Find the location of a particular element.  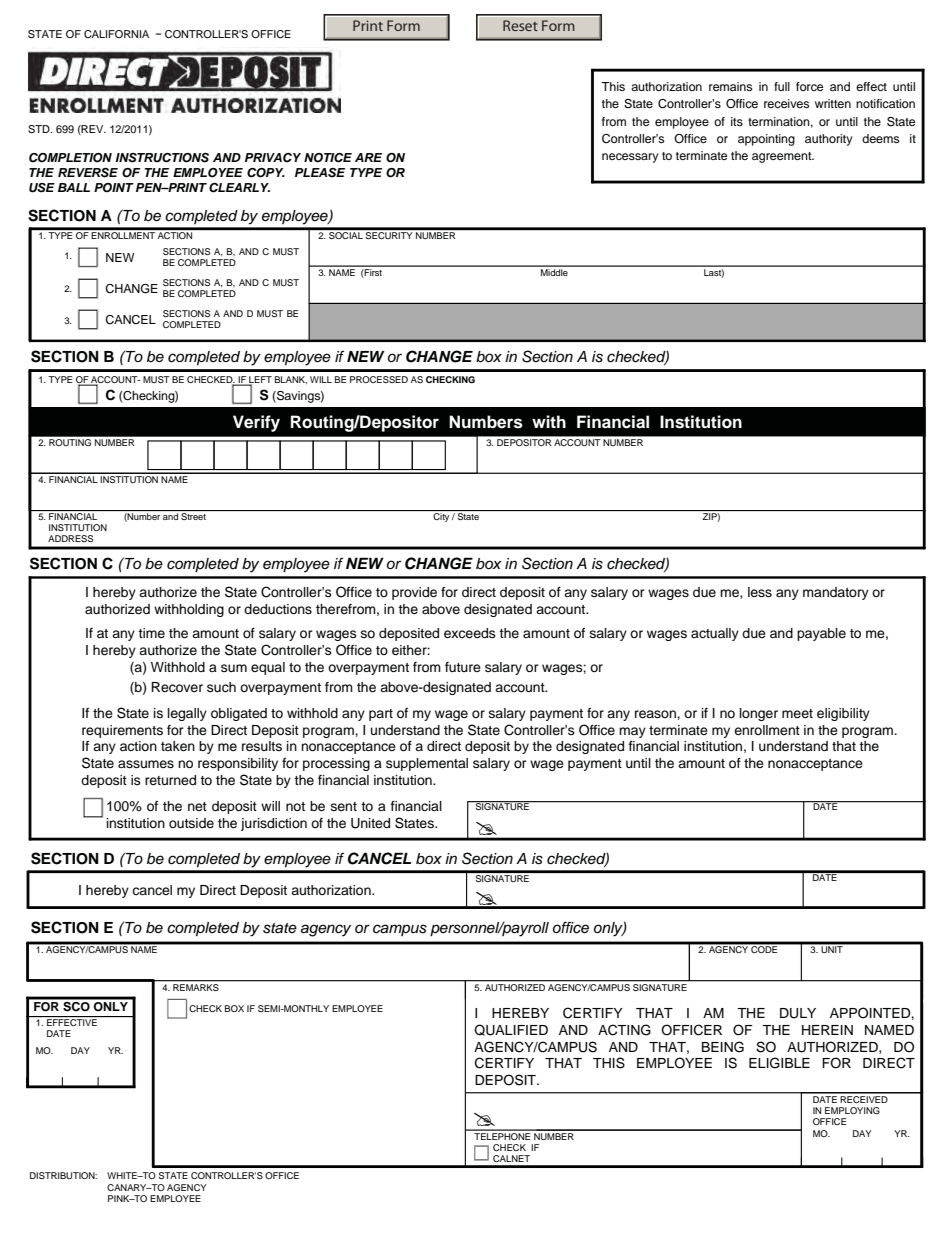

full is located at coordinates (782, 86).
